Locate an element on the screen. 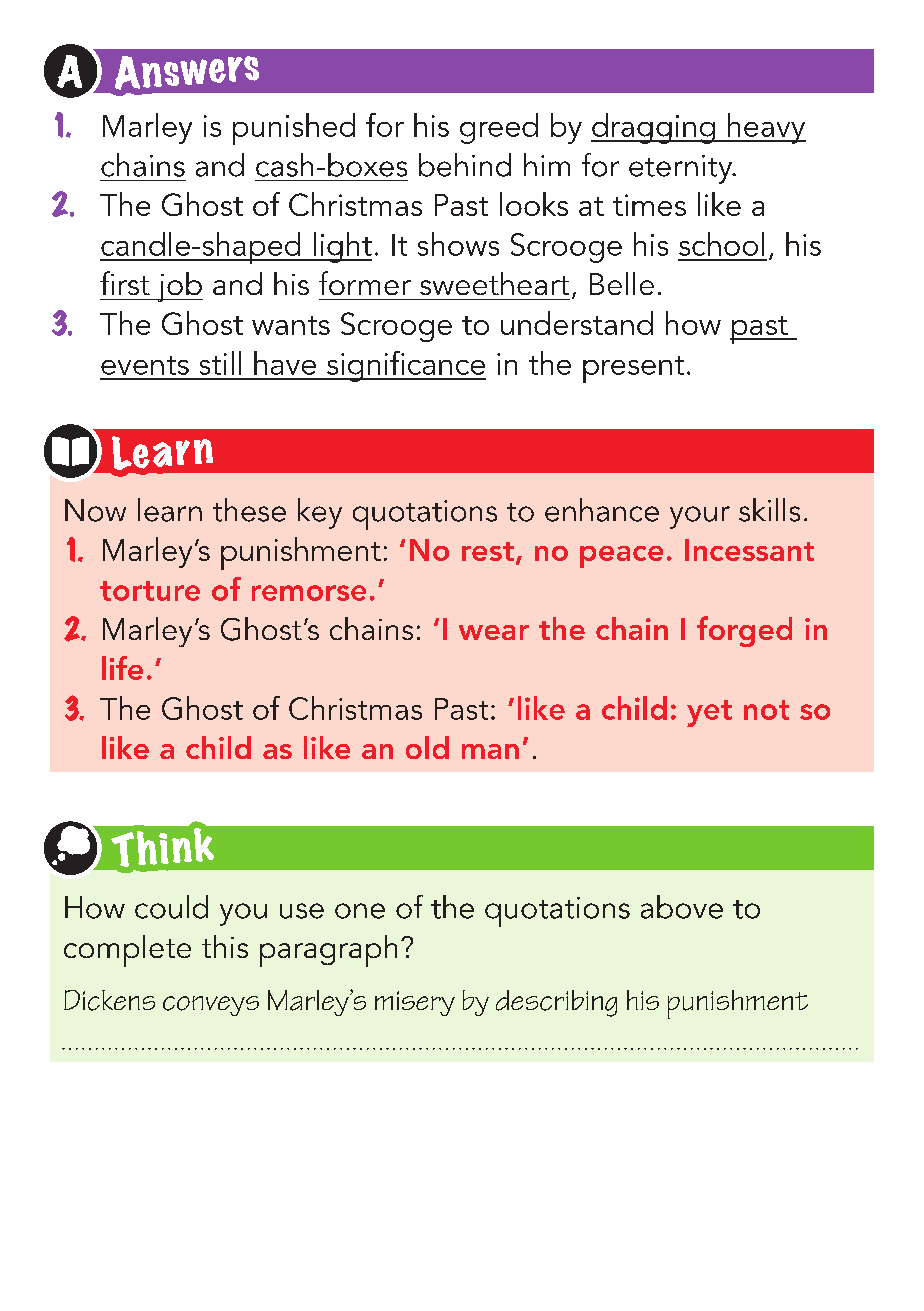 This screenshot has width=924, height=1311. punished is located at coordinates (294, 129).
